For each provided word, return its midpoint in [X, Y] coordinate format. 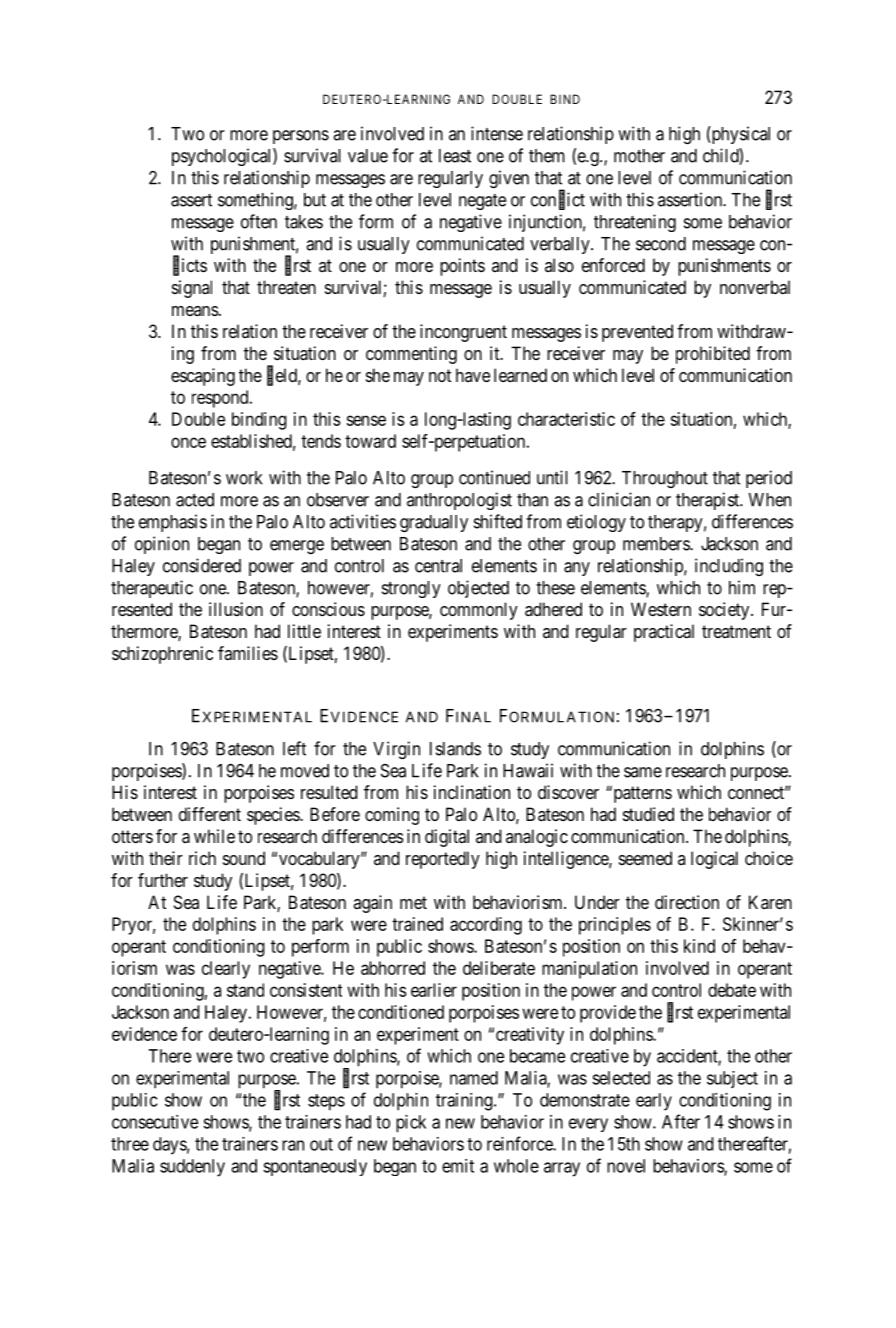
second [661, 244]
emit [458, 1166]
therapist [709, 501]
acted [195, 500]
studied [648, 814]
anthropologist [459, 501]
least [455, 156]
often [259, 221]
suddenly [192, 1168]
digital [447, 838]
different [210, 814]
